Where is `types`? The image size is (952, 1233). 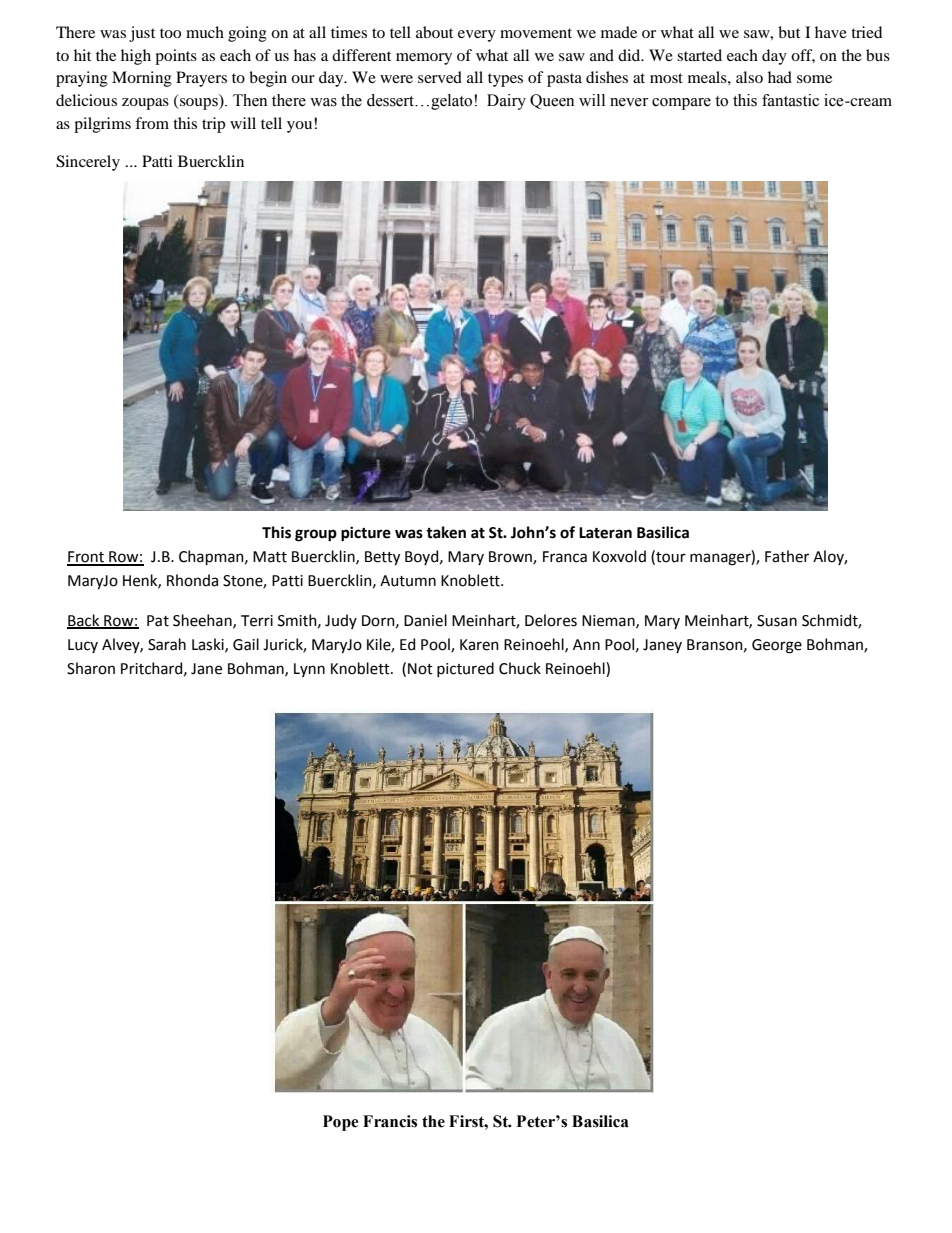
types is located at coordinates (505, 80).
